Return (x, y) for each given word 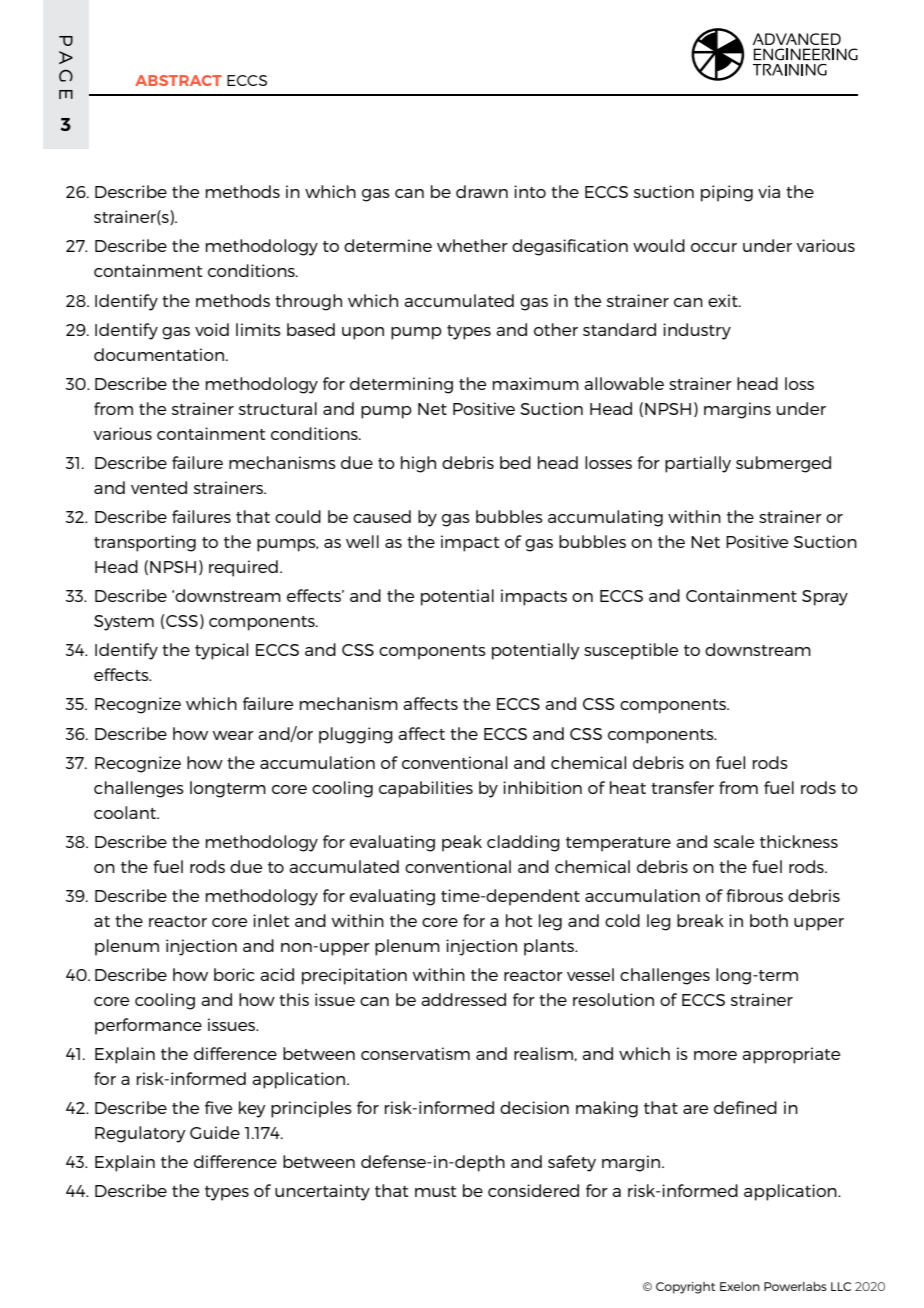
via (769, 191)
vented (159, 487)
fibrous (754, 895)
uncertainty (322, 1192)
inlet (271, 920)
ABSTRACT (178, 80)
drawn (482, 191)
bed (515, 462)
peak (462, 843)
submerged (783, 464)
